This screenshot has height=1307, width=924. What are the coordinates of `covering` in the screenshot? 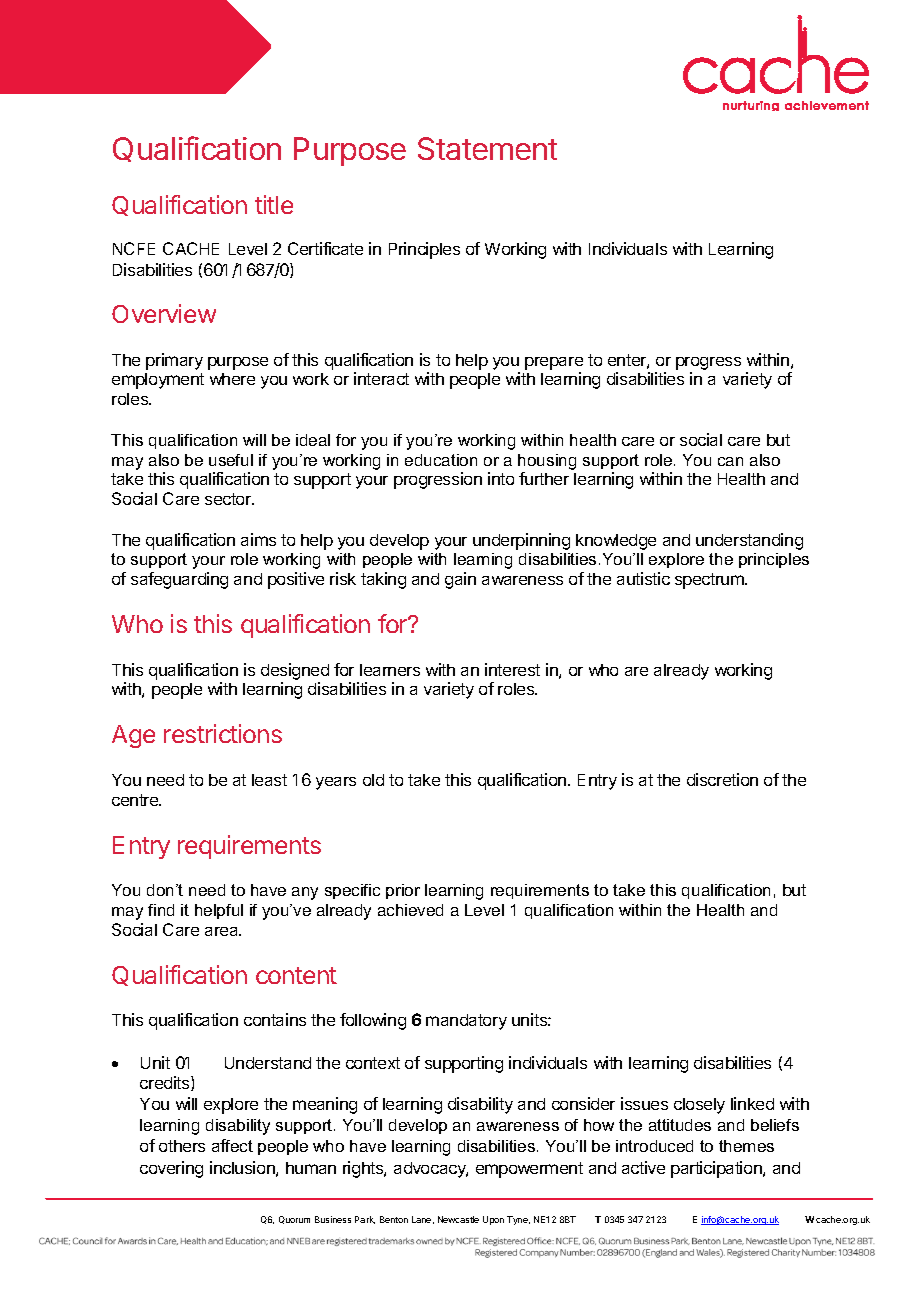 It's located at (171, 1169).
